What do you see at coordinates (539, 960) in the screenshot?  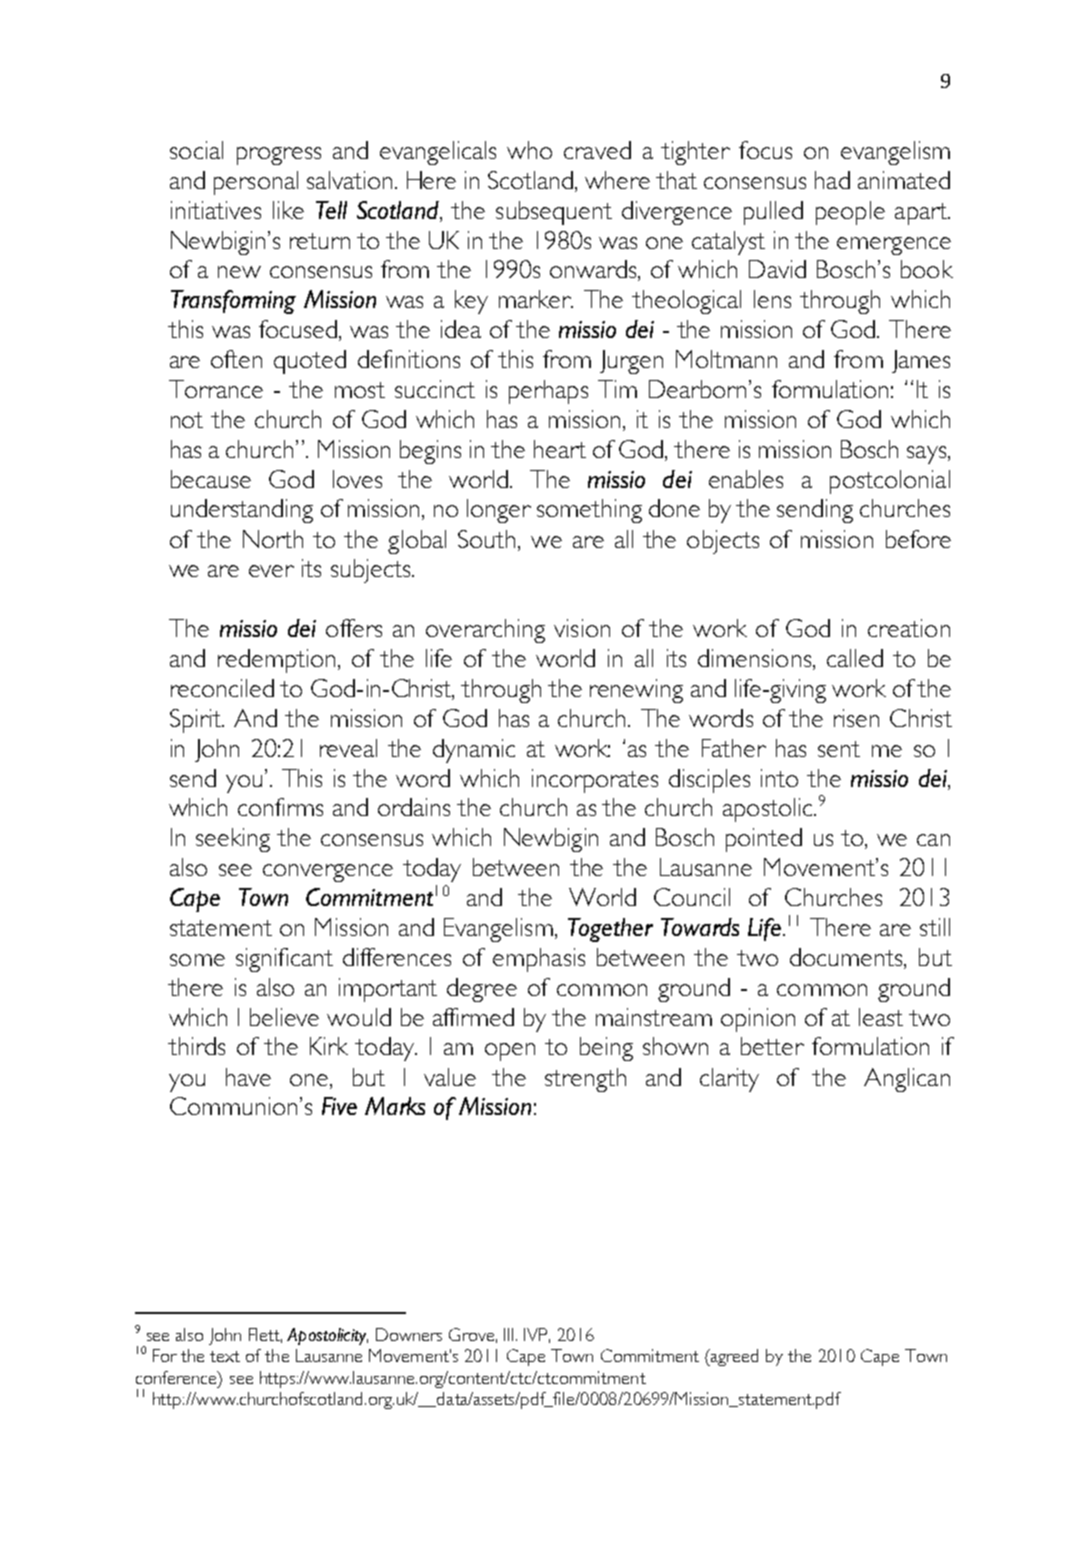 I see `emphasis` at bounding box center [539, 960].
